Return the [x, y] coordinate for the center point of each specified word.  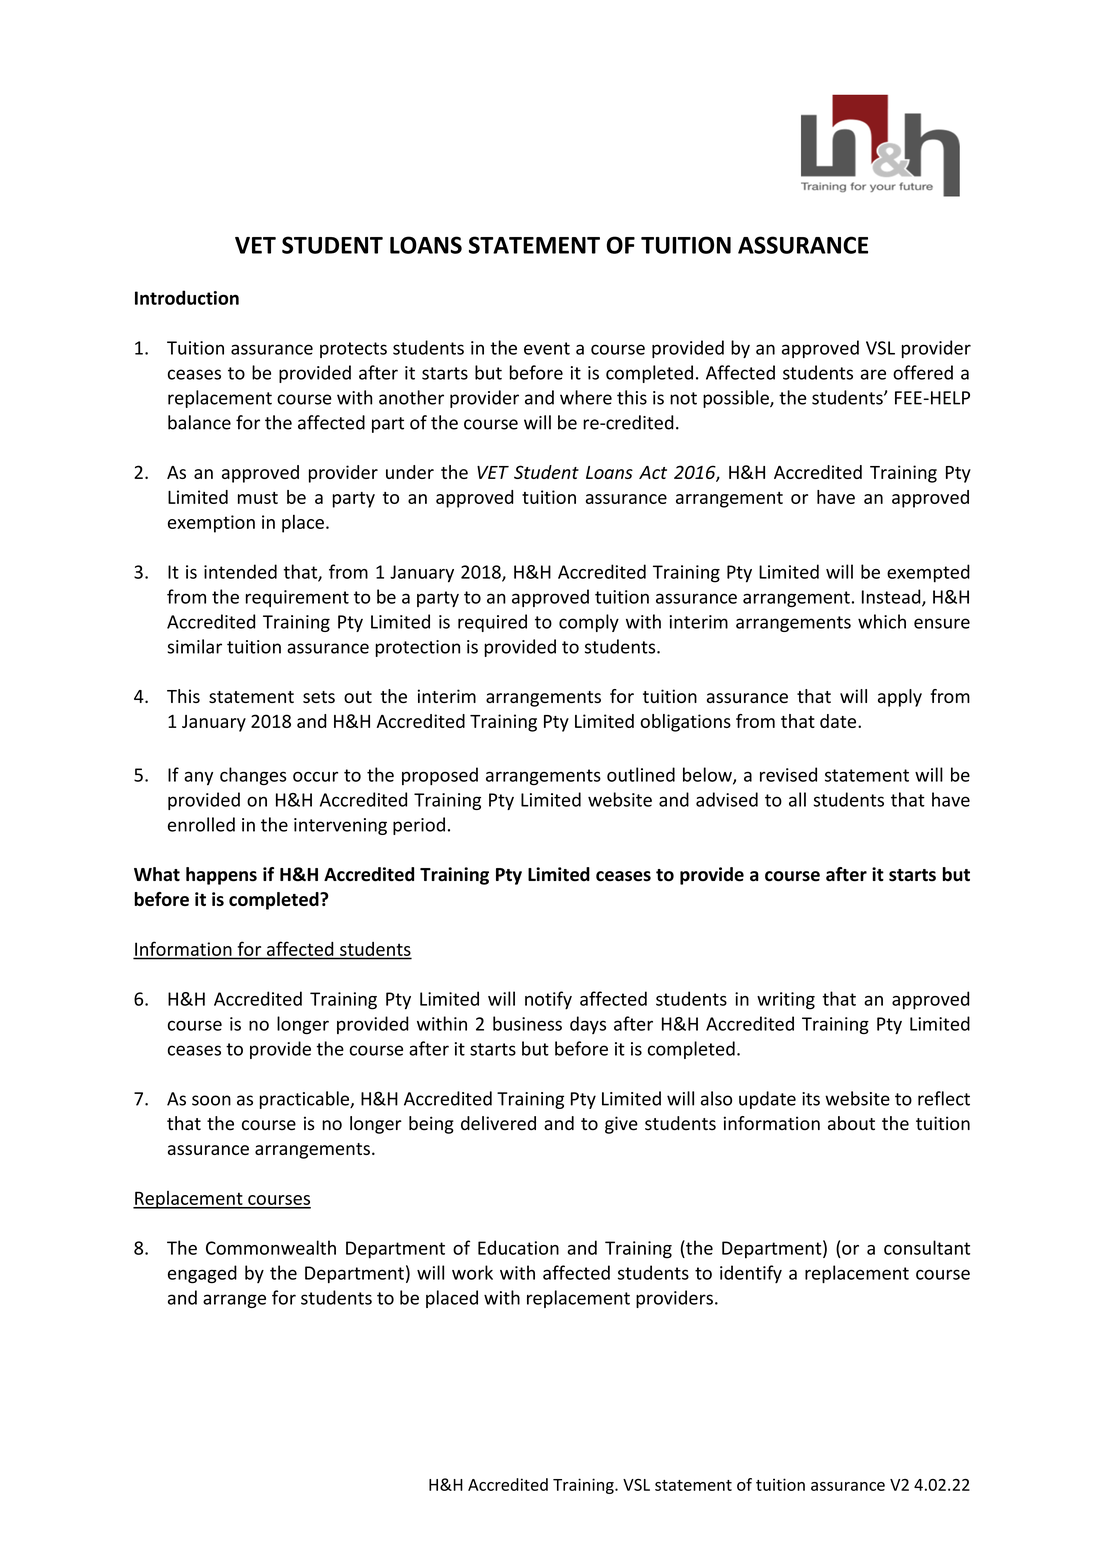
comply [589, 623]
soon [211, 1100]
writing [786, 1001]
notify [548, 1000]
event [547, 348]
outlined [641, 774]
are [873, 374]
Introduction [187, 297]
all [797, 799]
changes [253, 776]
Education [518, 1247]
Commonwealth [271, 1247]
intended [240, 571]
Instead [892, 597]
